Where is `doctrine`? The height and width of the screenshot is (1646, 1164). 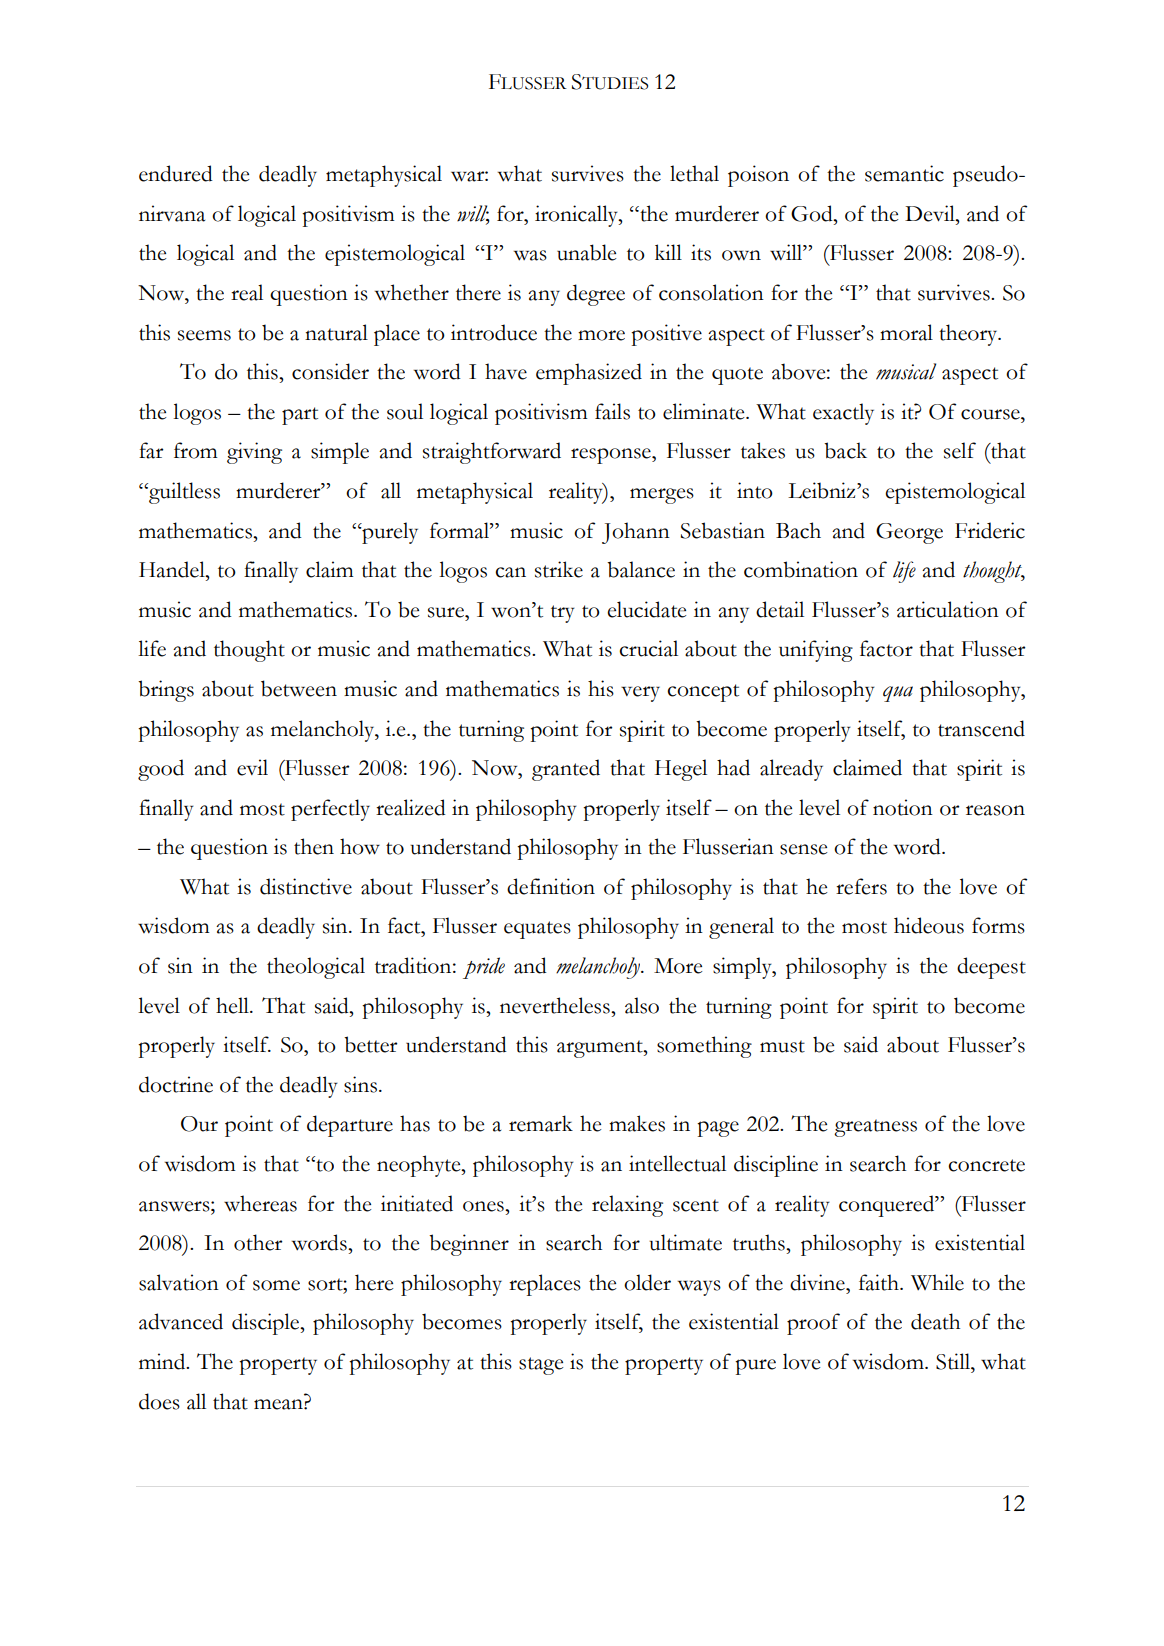 doctrine is located at coordinates (176, 1084).
